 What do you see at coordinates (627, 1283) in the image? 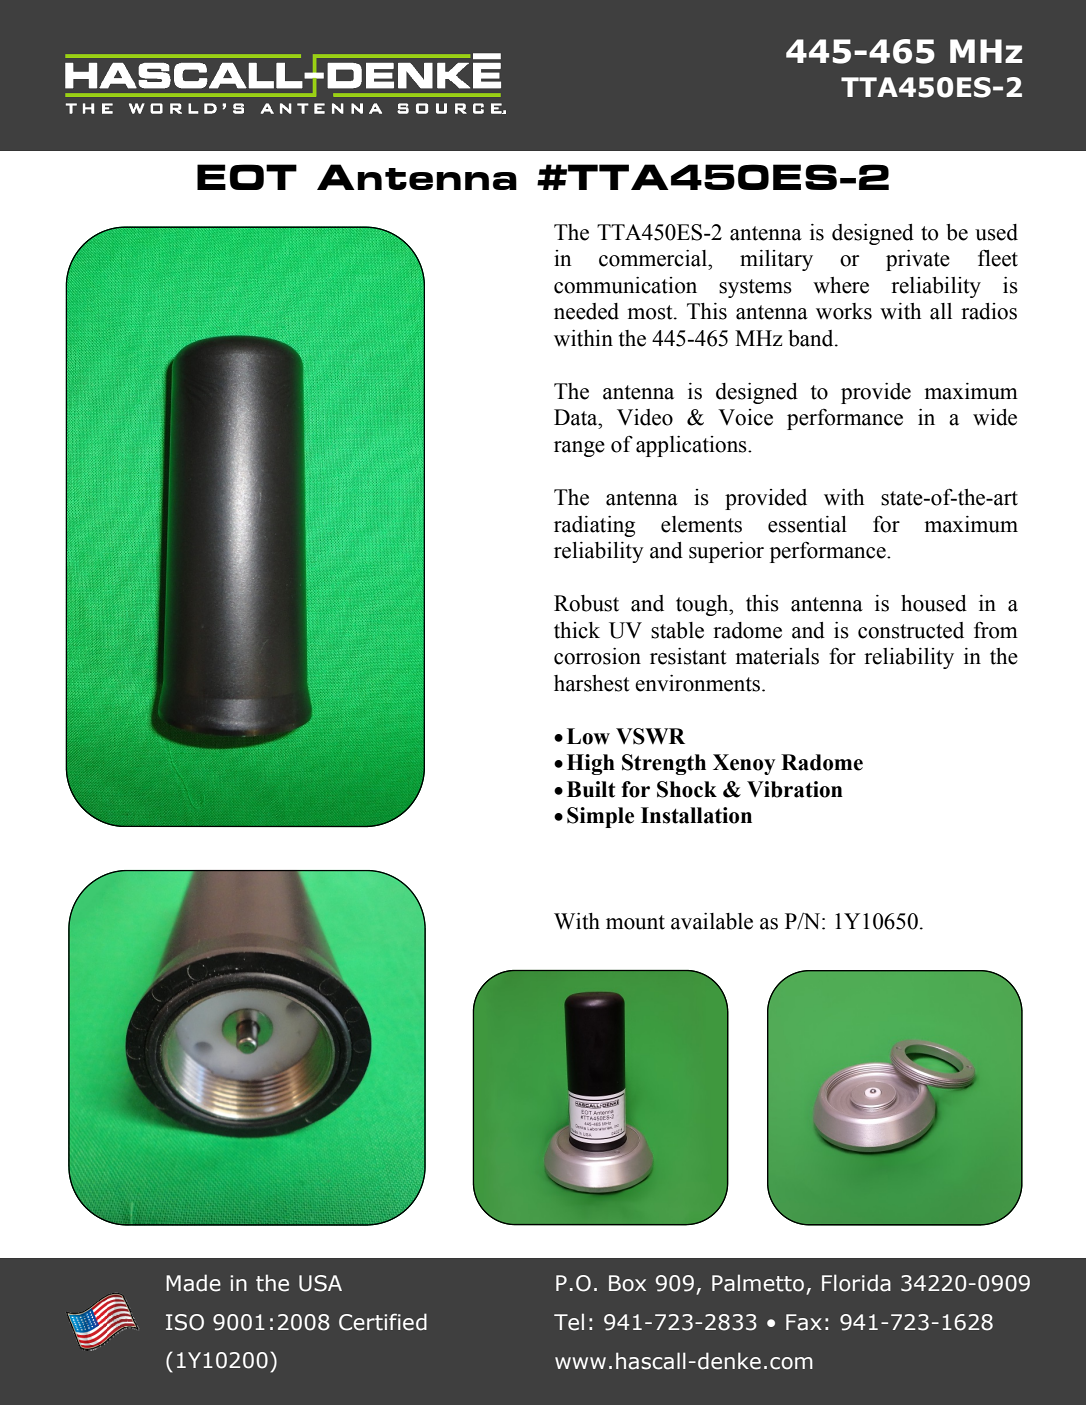
I see `Box` at bounding box center [627, 1283].
